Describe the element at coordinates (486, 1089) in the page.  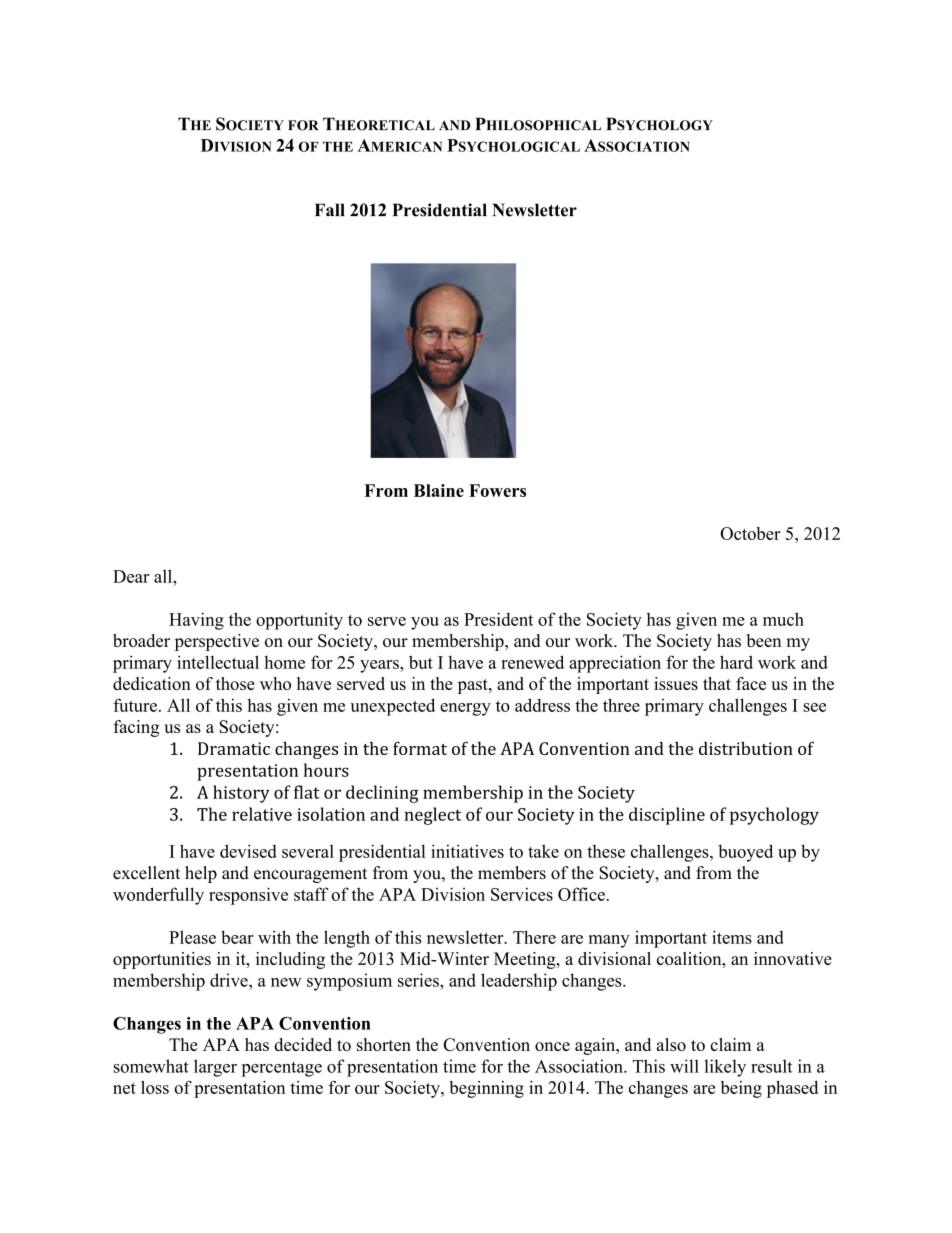
I see `beginning` at that location.
